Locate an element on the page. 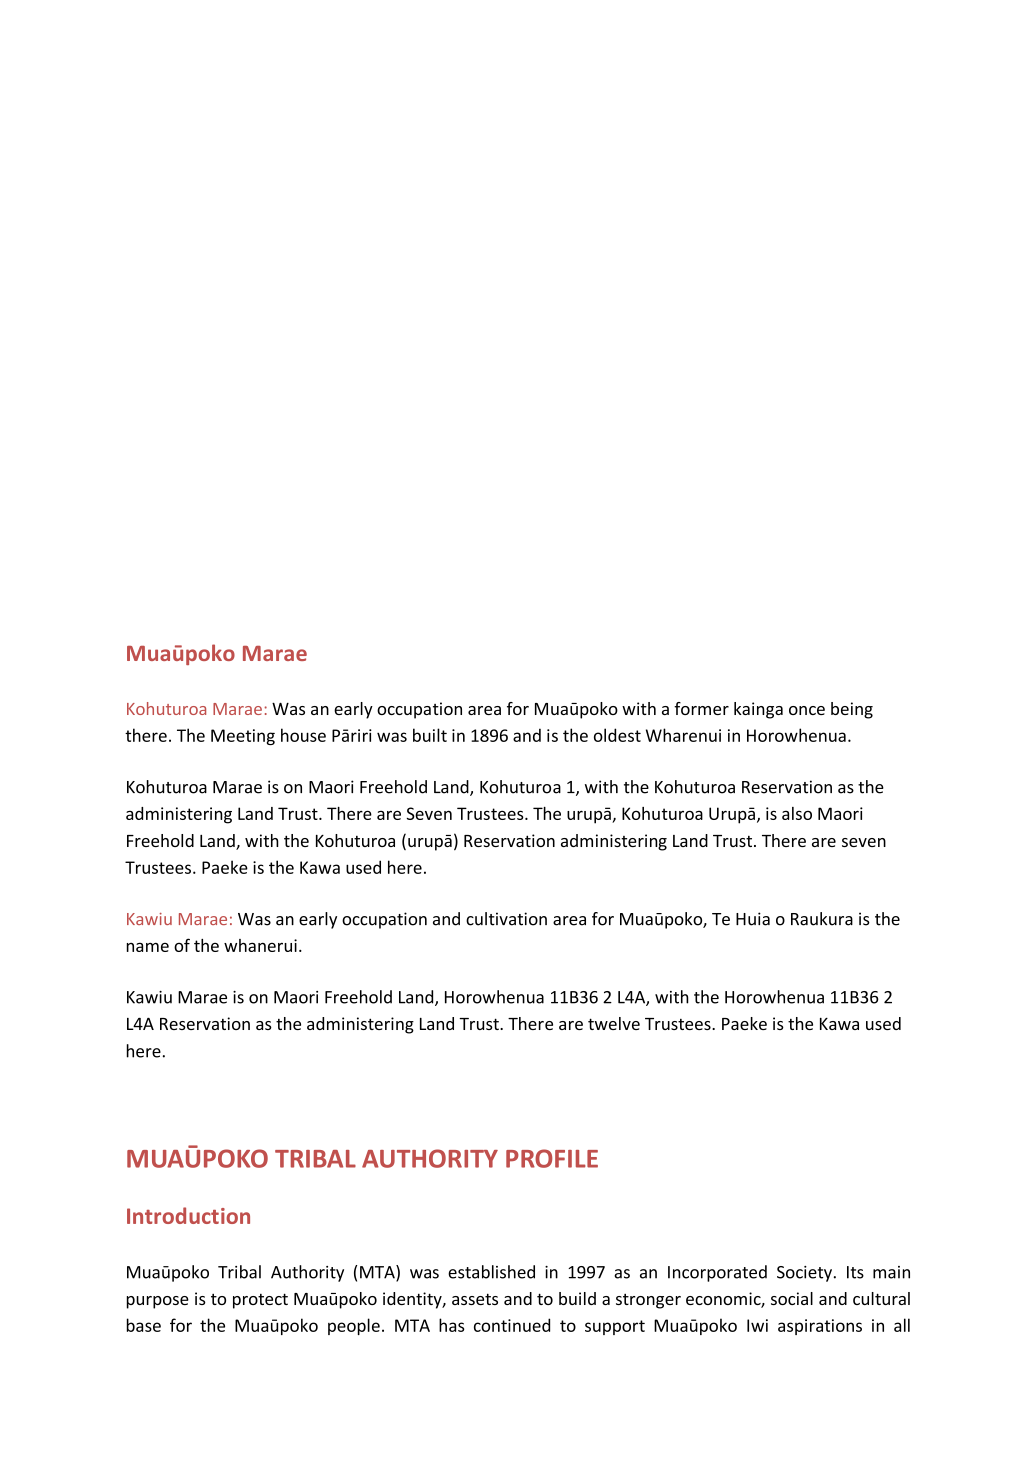 The image size is (1036, 1466). cultivation is located at coordinates (506, 919).
